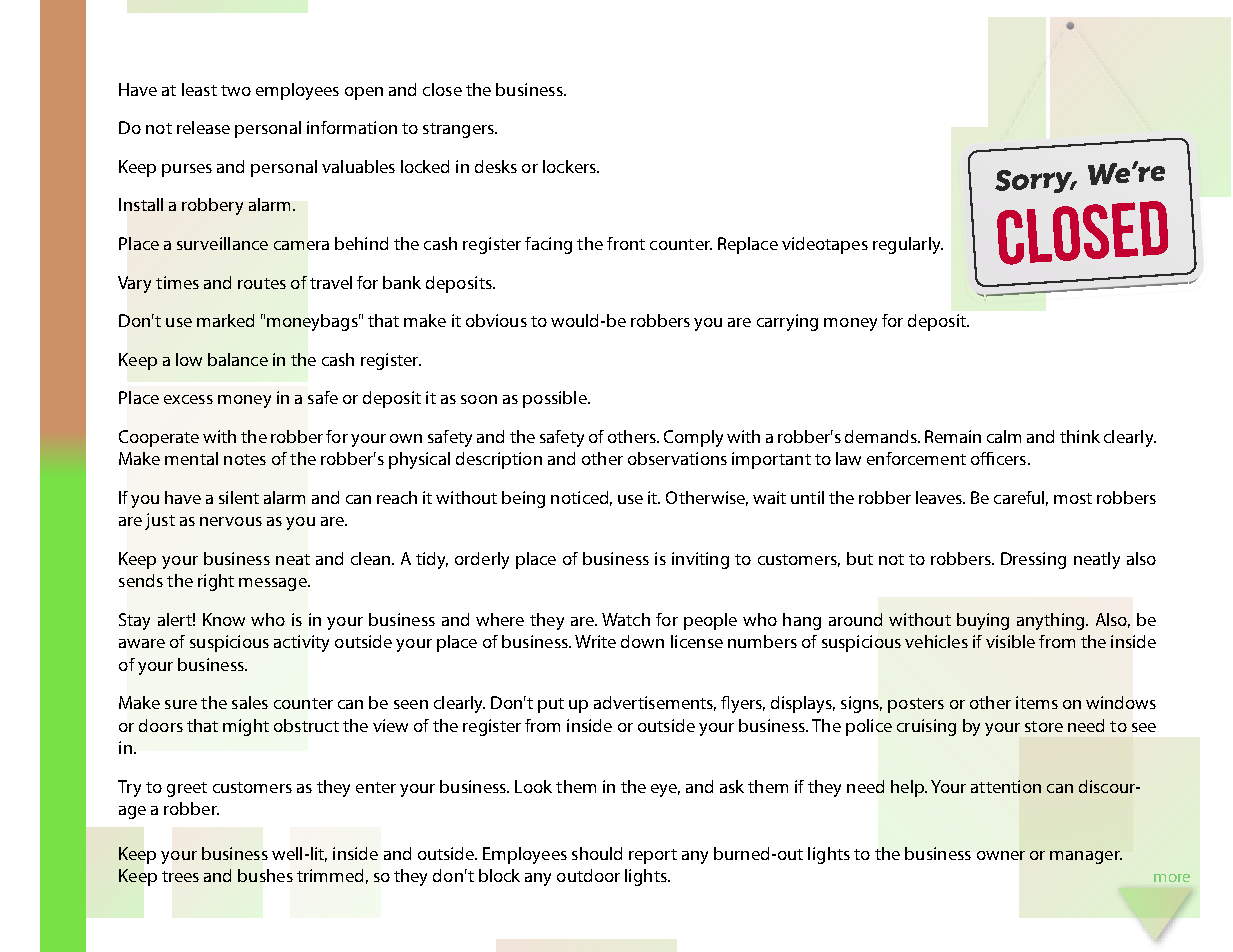 Image resolution: width=1233 pixels, height=952 pixels. What do you see at coordinates (265, 875) in the screenshot?
I see `bushes` at bounding box center [265, 875].
